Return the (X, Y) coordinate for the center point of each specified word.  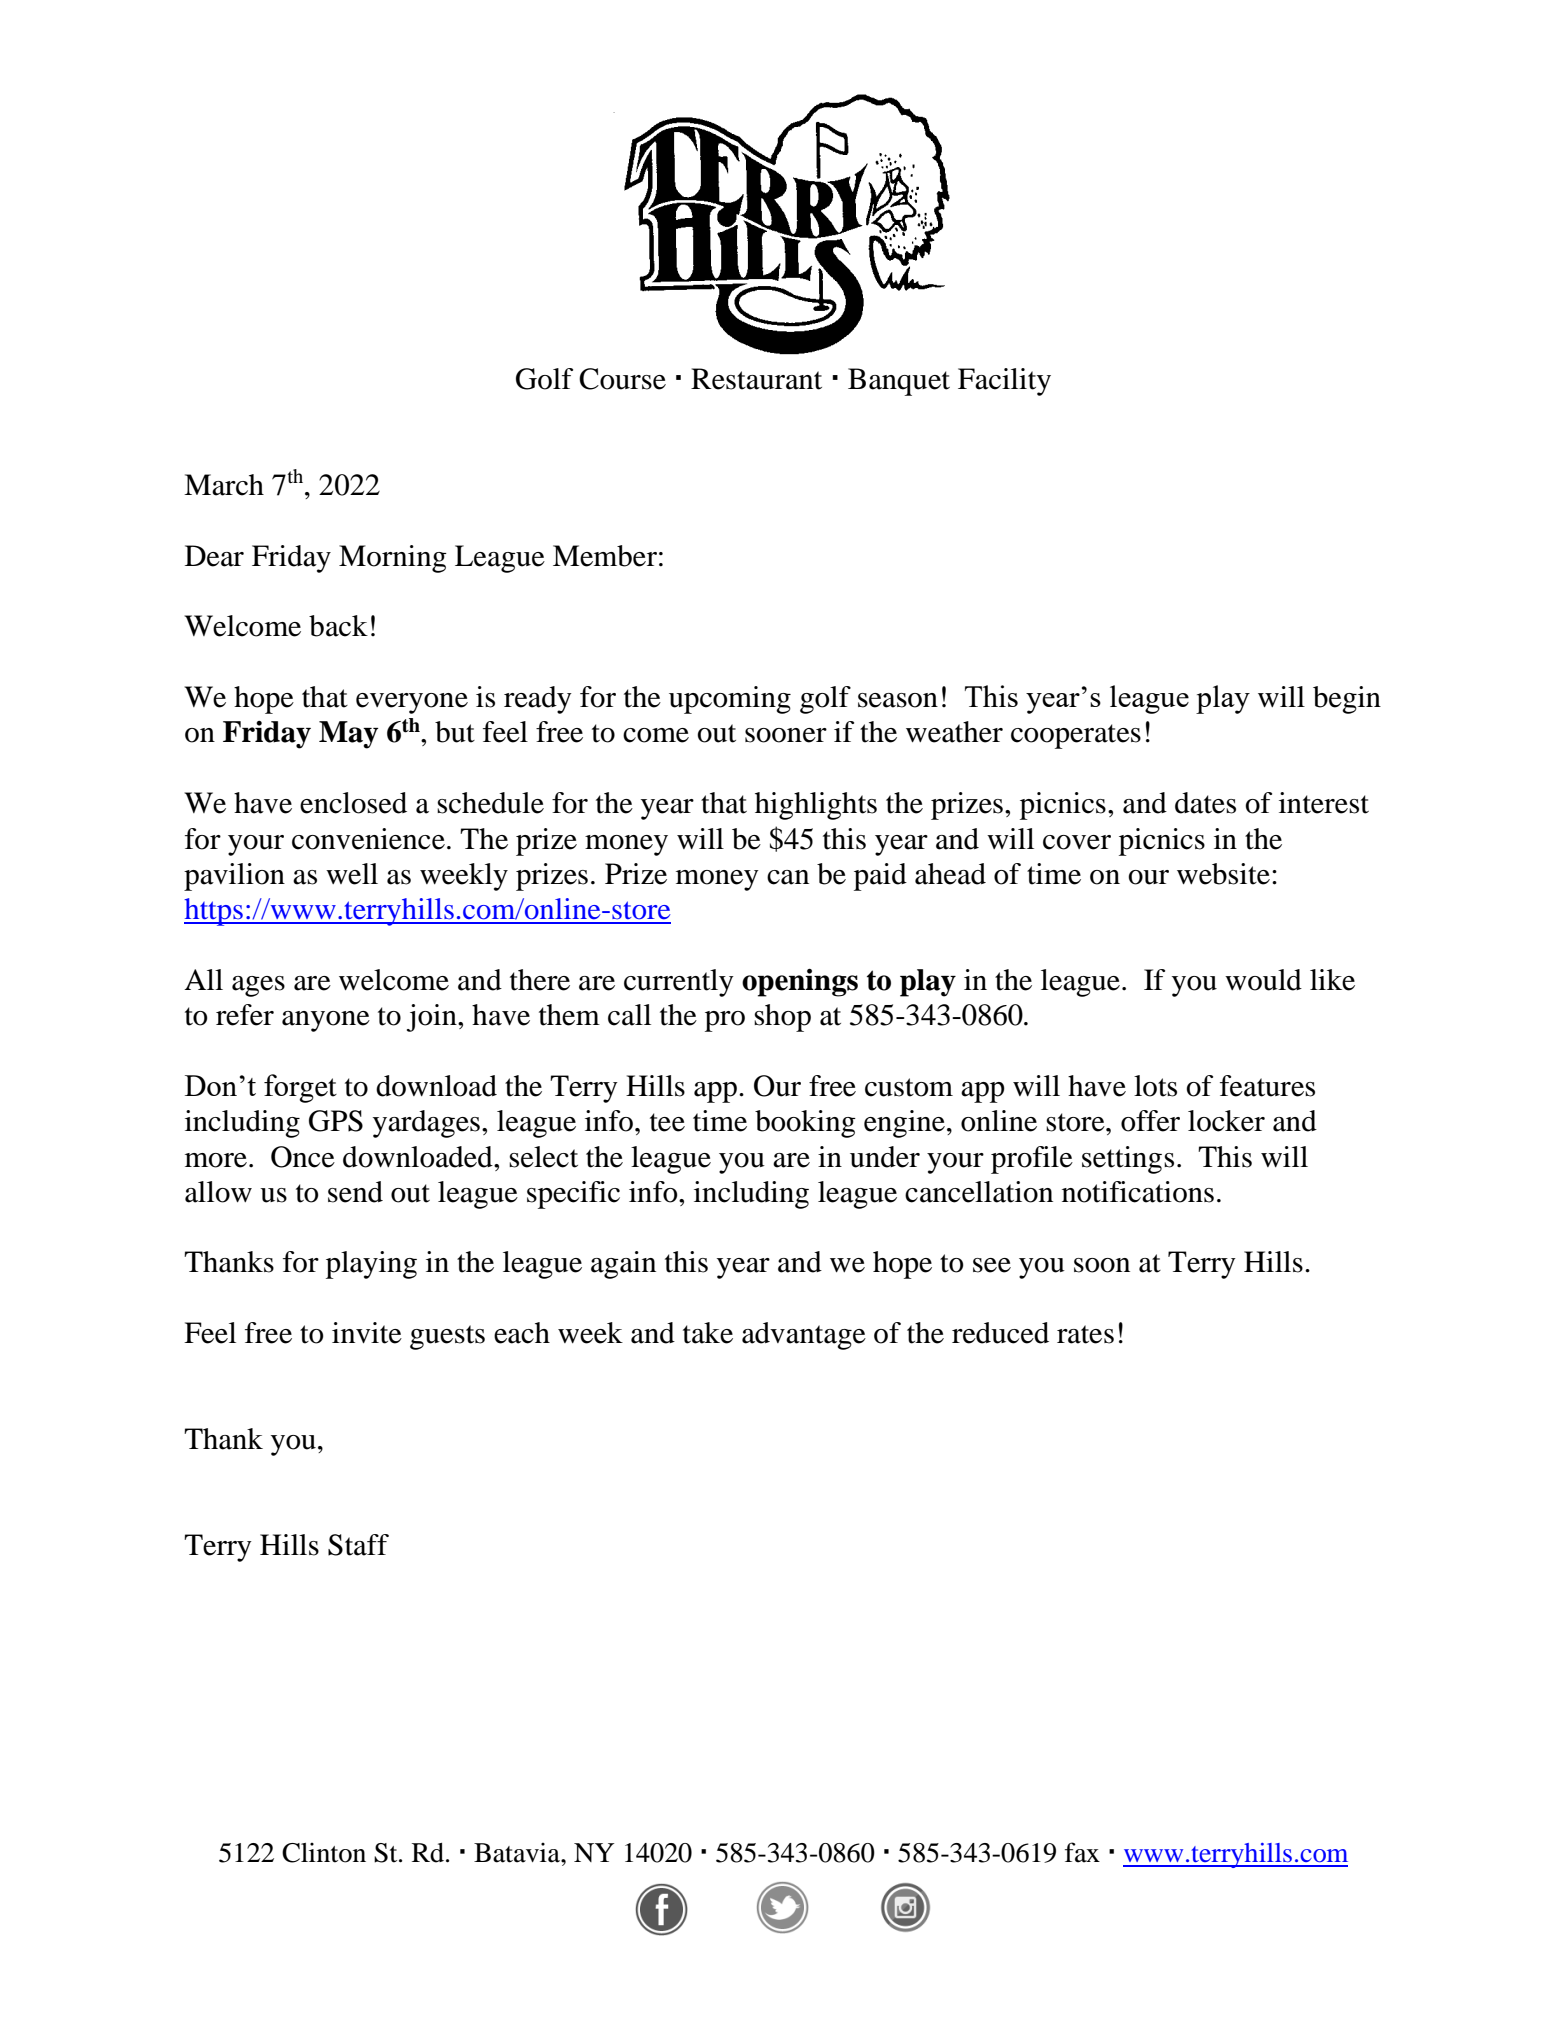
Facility (1004, 382)
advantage (804, 1336)
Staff (358, 1545)
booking (805, 1124)
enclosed (353, 803)
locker (1226, 1121)
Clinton (324, 1852)
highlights (816, 806)
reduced (1000, 1333)
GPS (336, 1121)
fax (1082, 1852)
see (992, 1265)
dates (1205, 803)
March (224, 485)
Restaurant (756, 379)
